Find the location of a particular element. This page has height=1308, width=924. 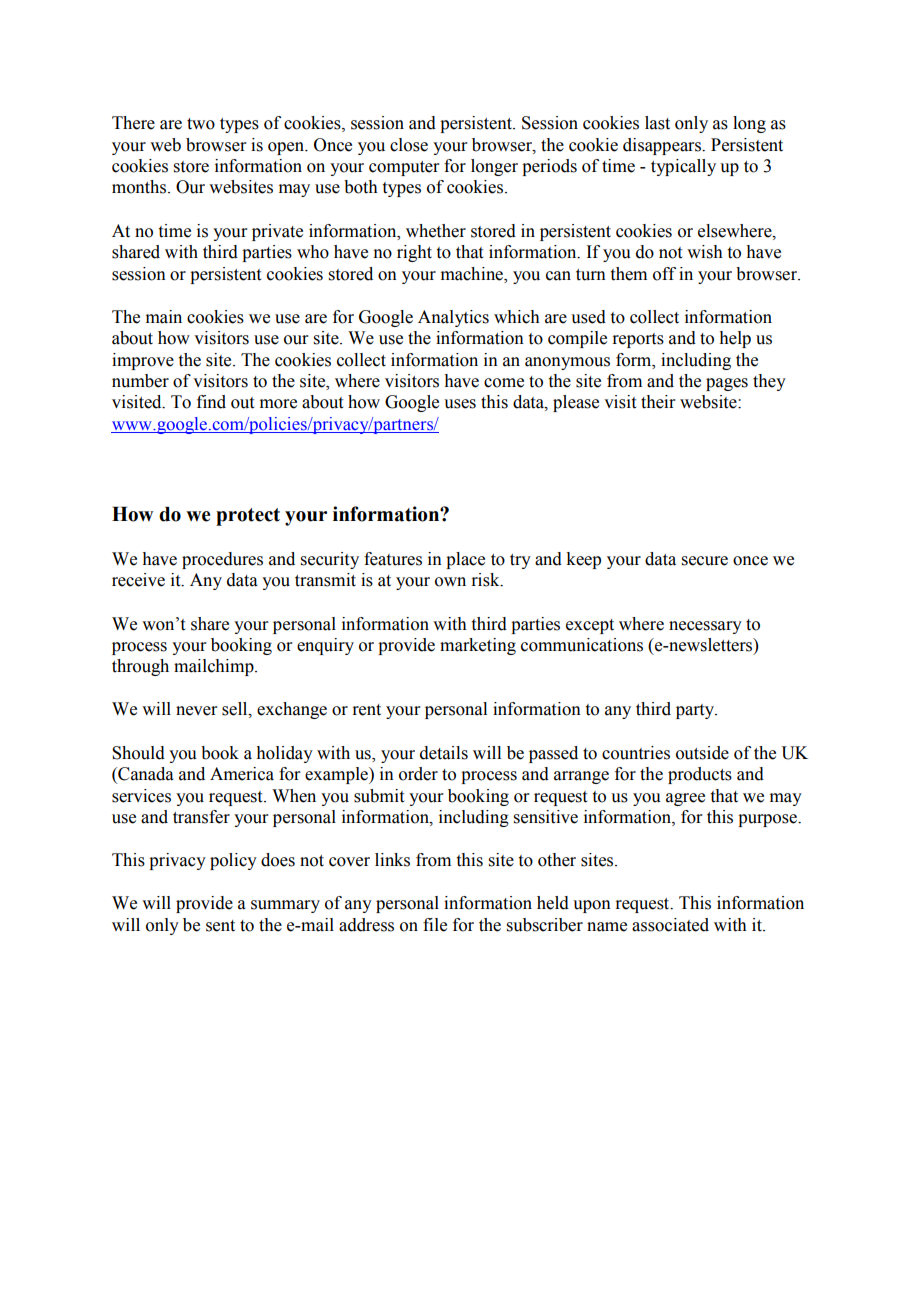

two is located at coordinates (201, 124).
